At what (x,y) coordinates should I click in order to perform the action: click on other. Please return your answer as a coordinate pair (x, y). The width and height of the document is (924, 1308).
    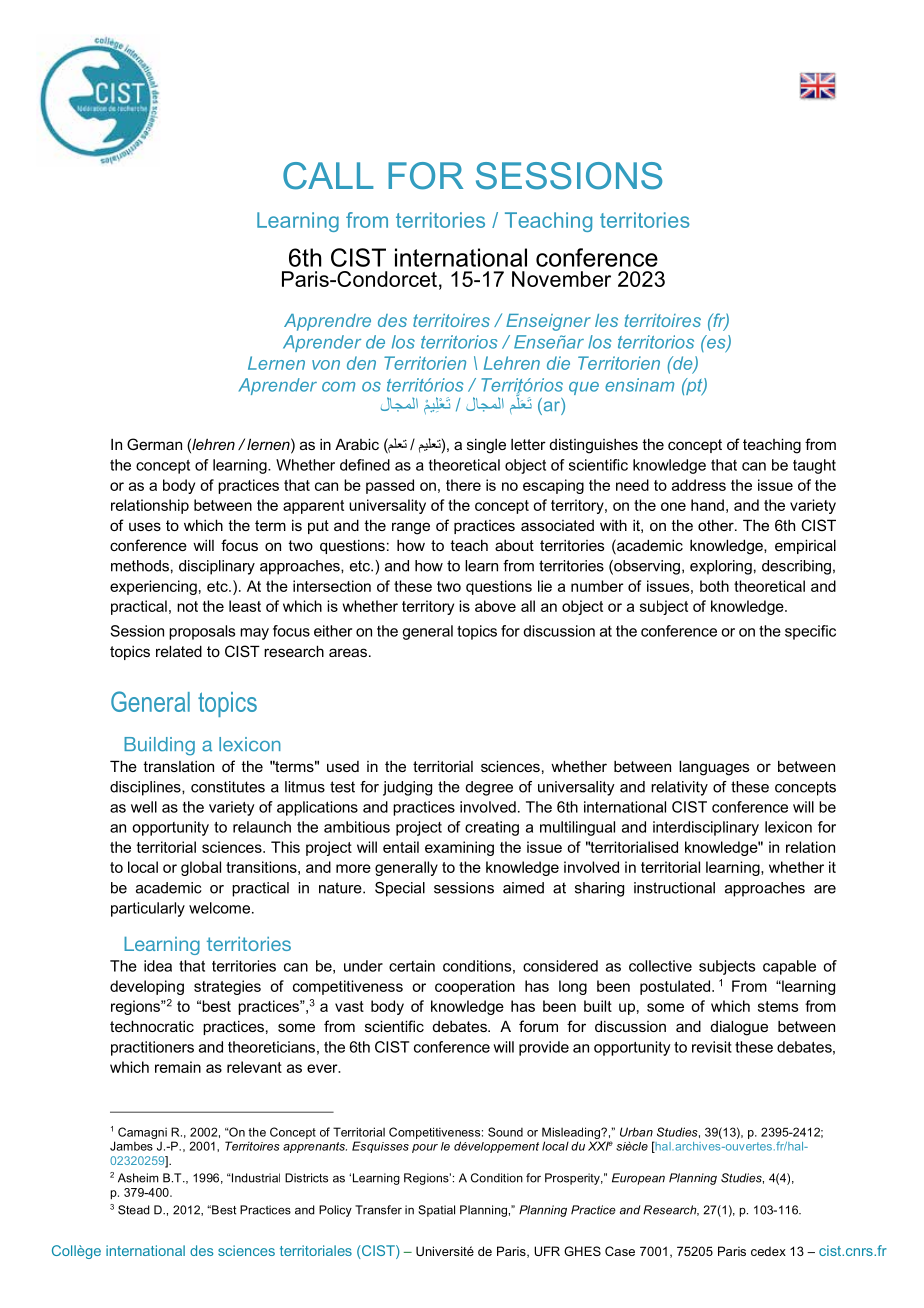
    Looking at the image, I should click on (717, 525).
